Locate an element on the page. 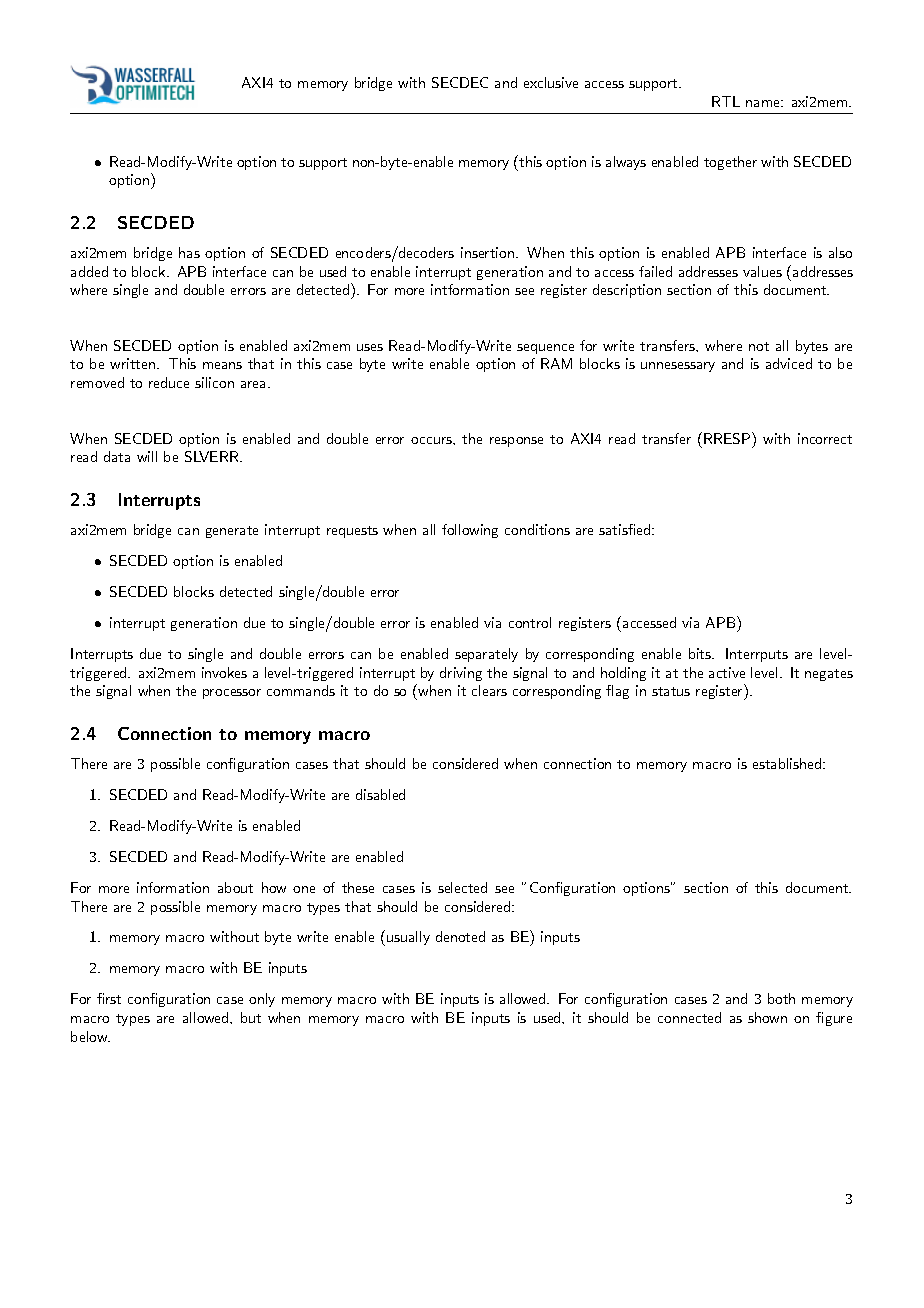 Image resolution: width=924 pixels, height=1308 pixels. active is located at coordinates (727, 672).
